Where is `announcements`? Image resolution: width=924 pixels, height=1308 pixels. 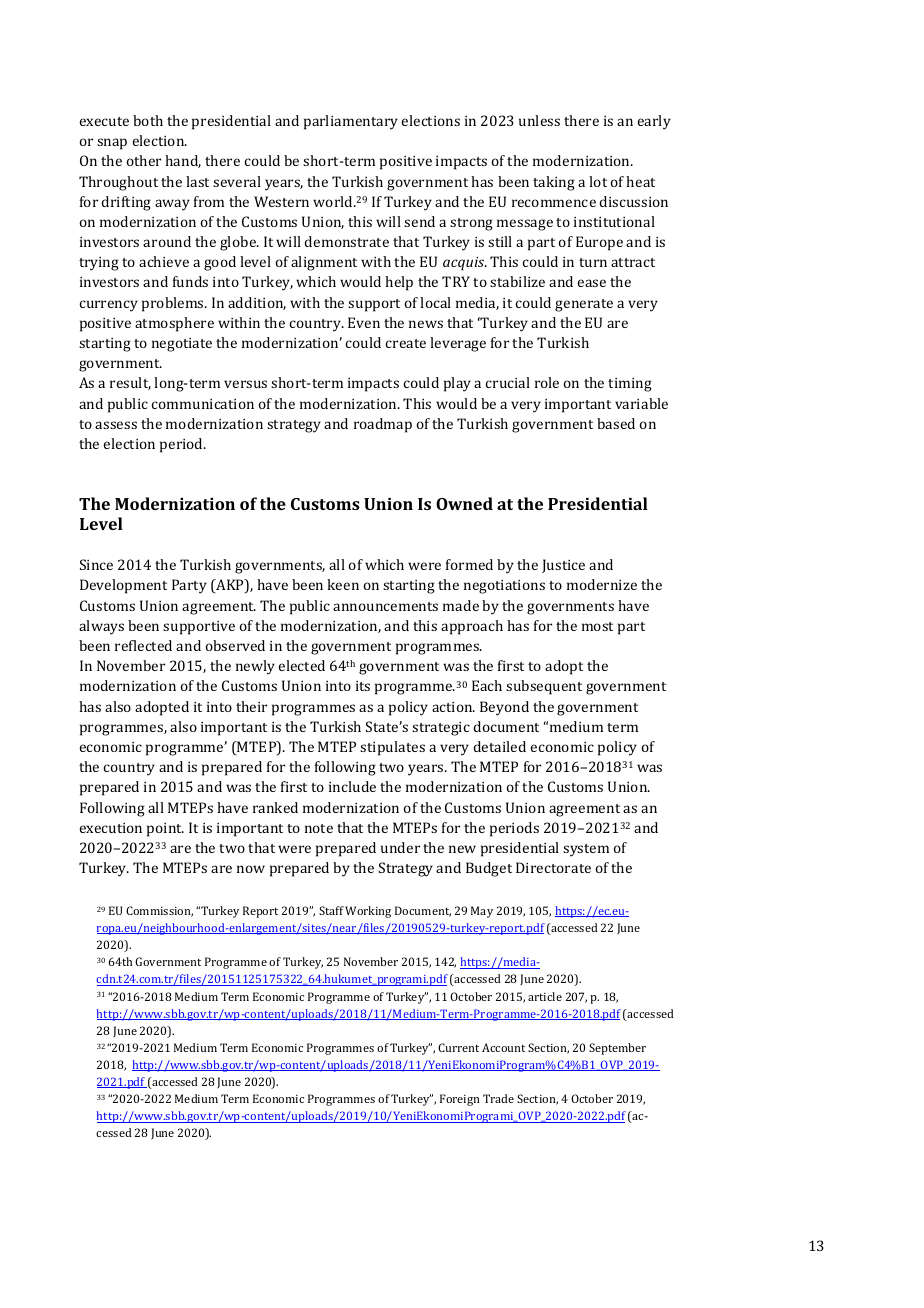
announcements is located at coordinates (385, 606).
